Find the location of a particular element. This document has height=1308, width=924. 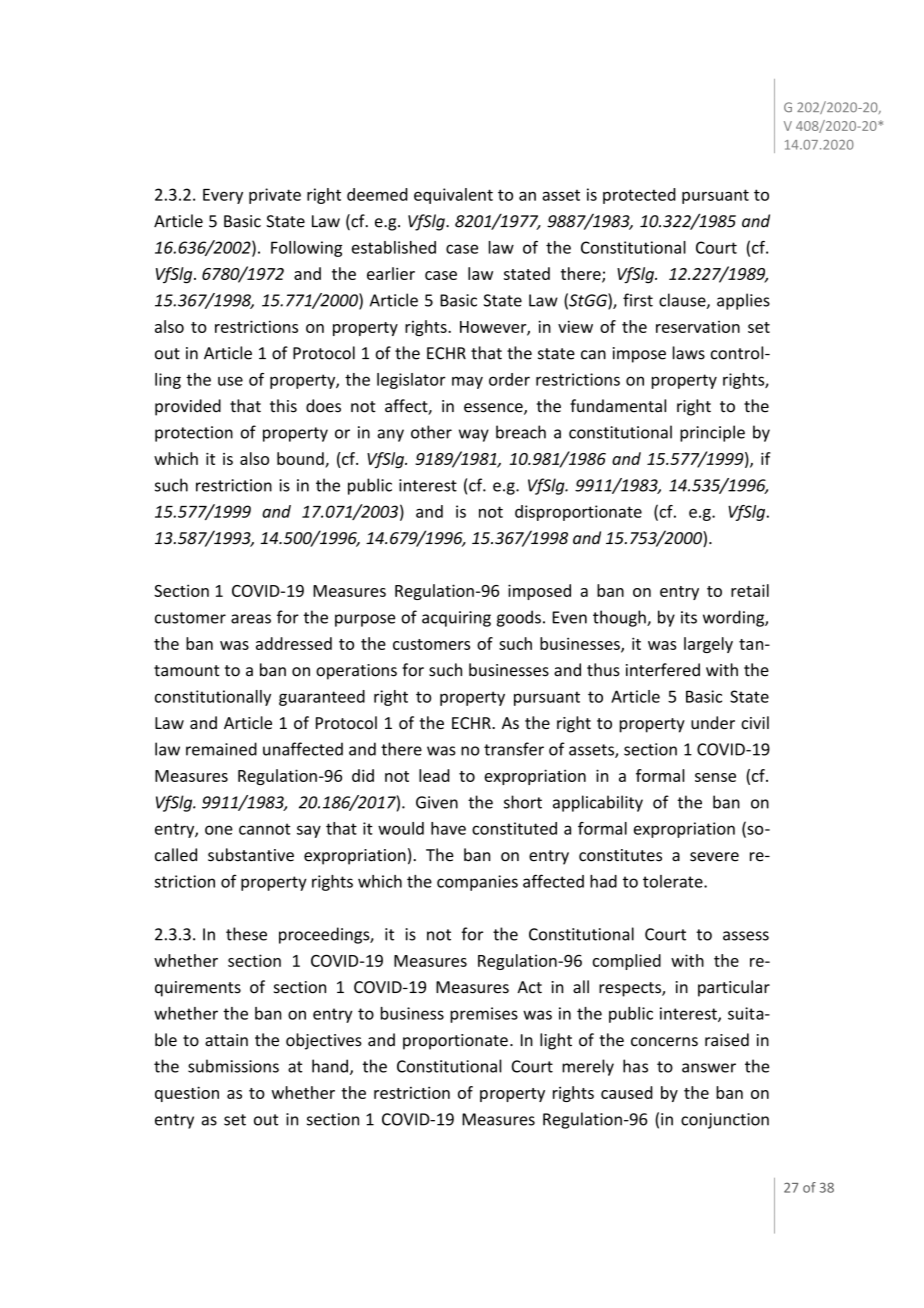

addressed is located at coordinates (294, 643).
